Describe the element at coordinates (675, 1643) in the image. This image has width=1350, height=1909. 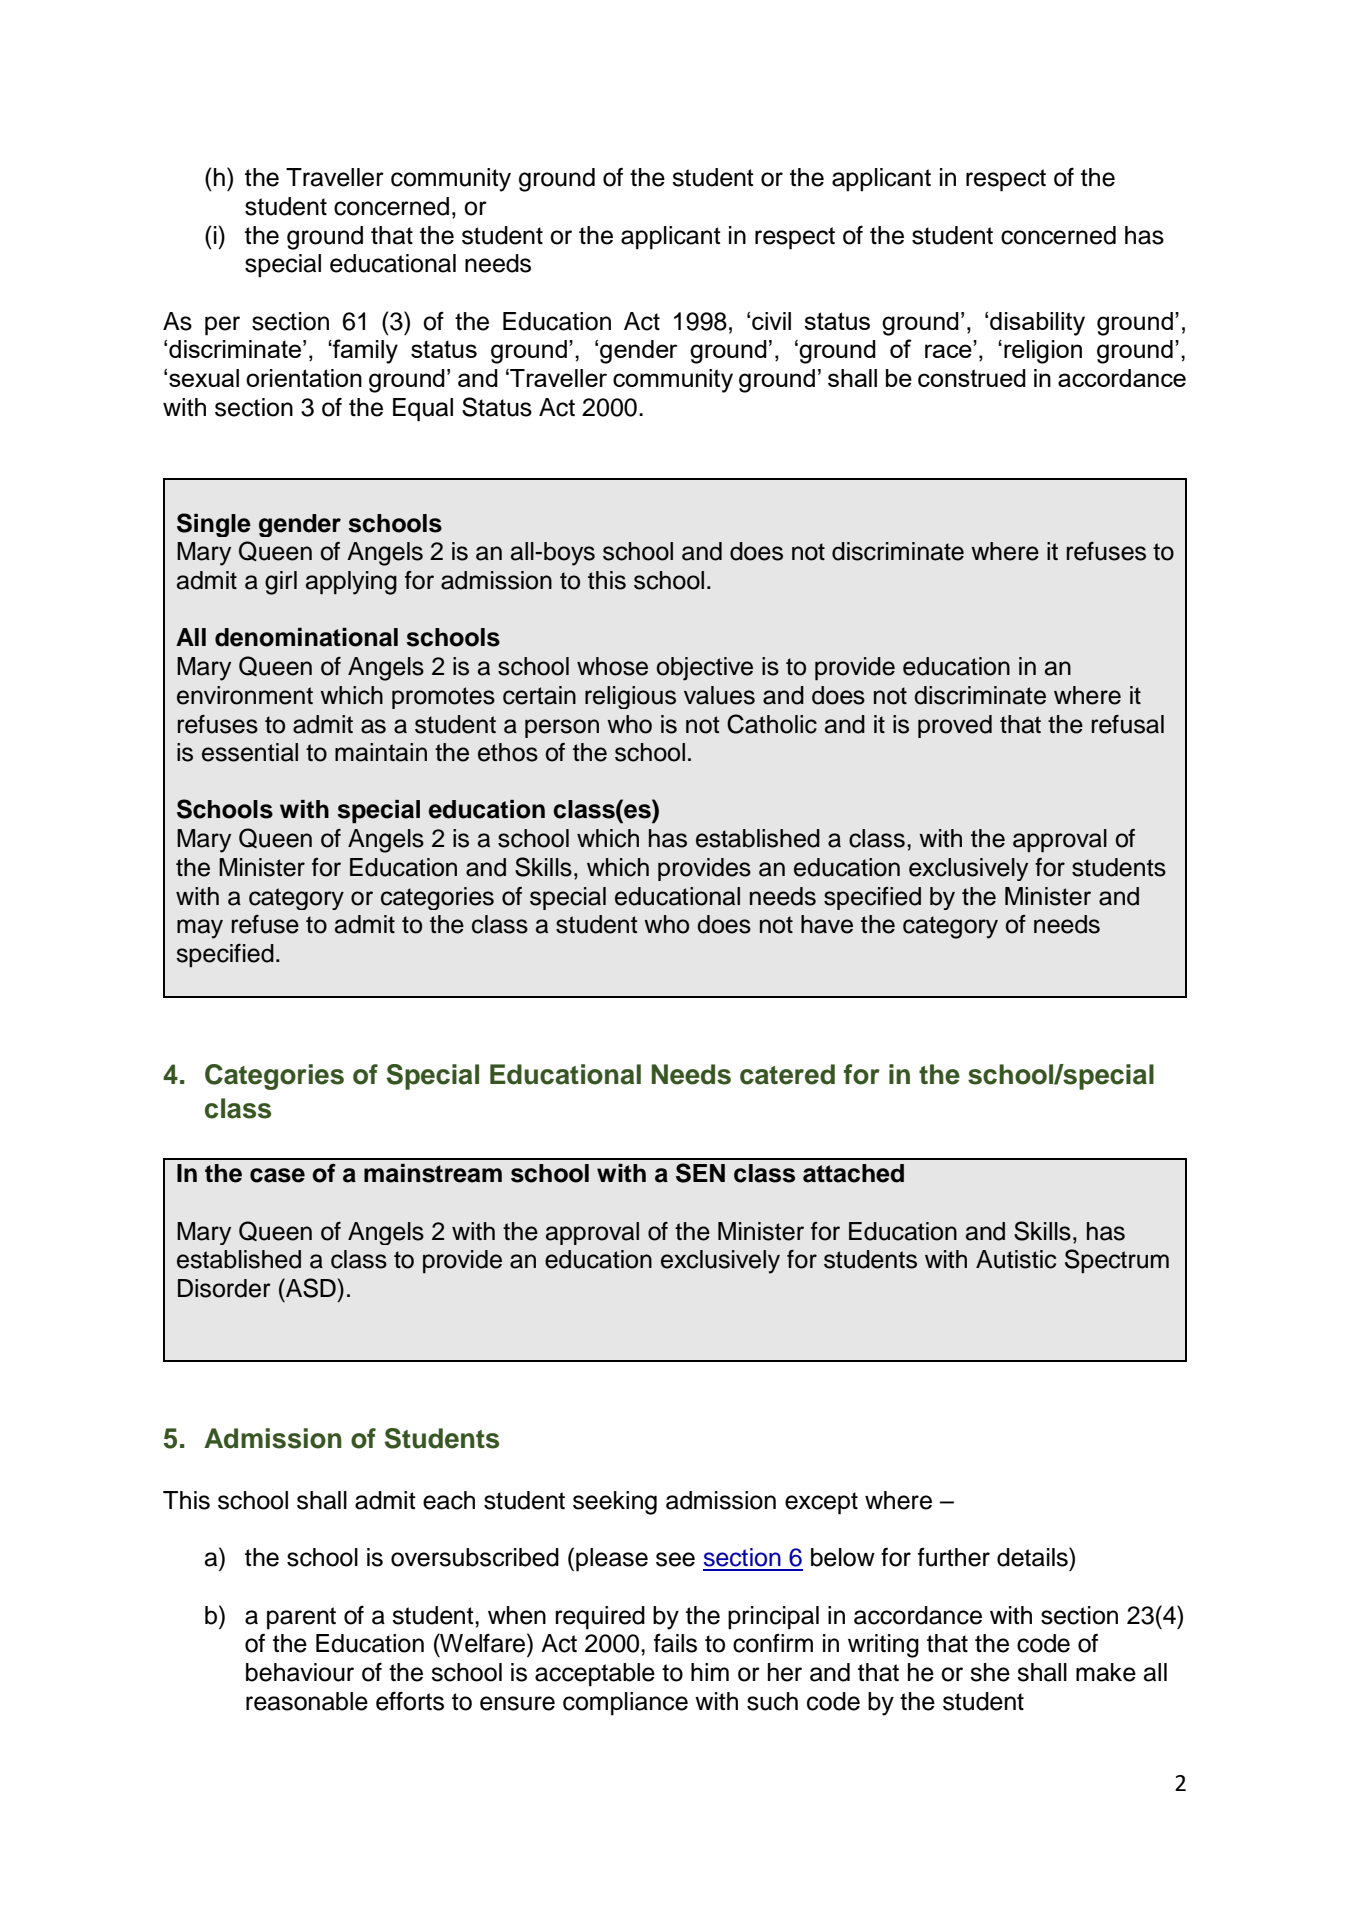
I see `fails` at that location.
